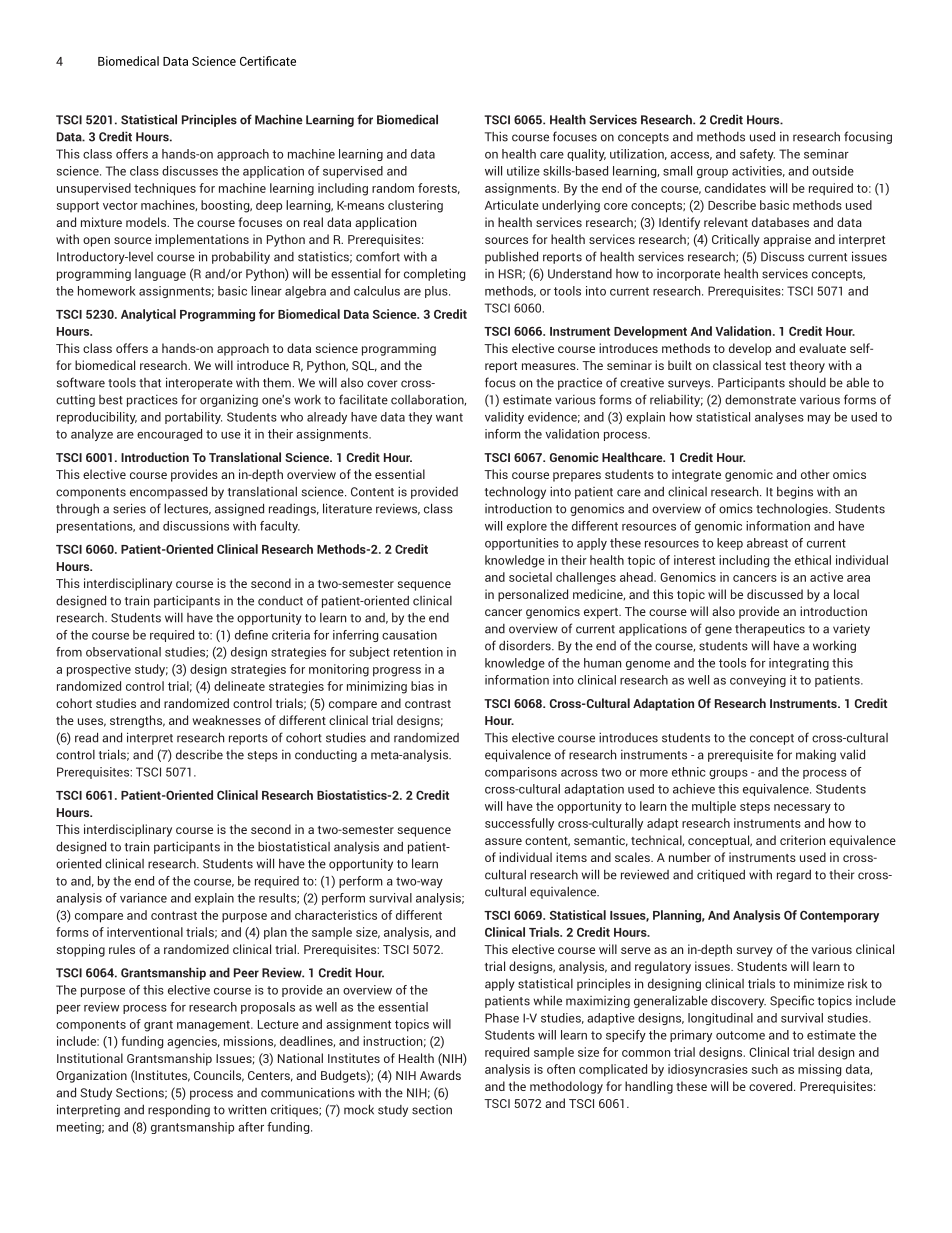 The height and width of the image is (1233, 952). I want to click on therapeutics, so click(770, 629).
